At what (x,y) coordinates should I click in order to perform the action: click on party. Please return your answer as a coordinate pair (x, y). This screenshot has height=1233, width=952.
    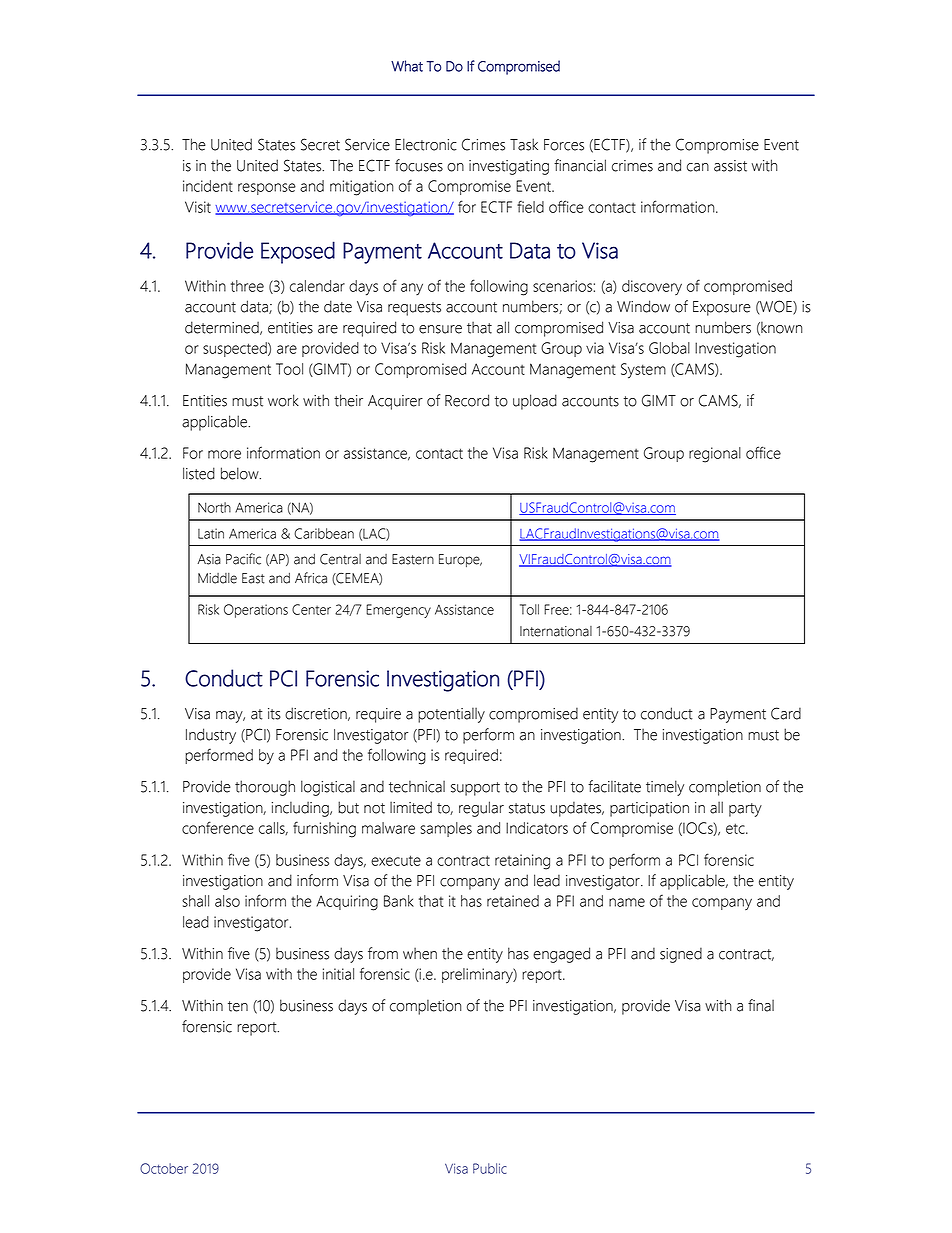
    Looking at the image, I should click on (745, 810).
